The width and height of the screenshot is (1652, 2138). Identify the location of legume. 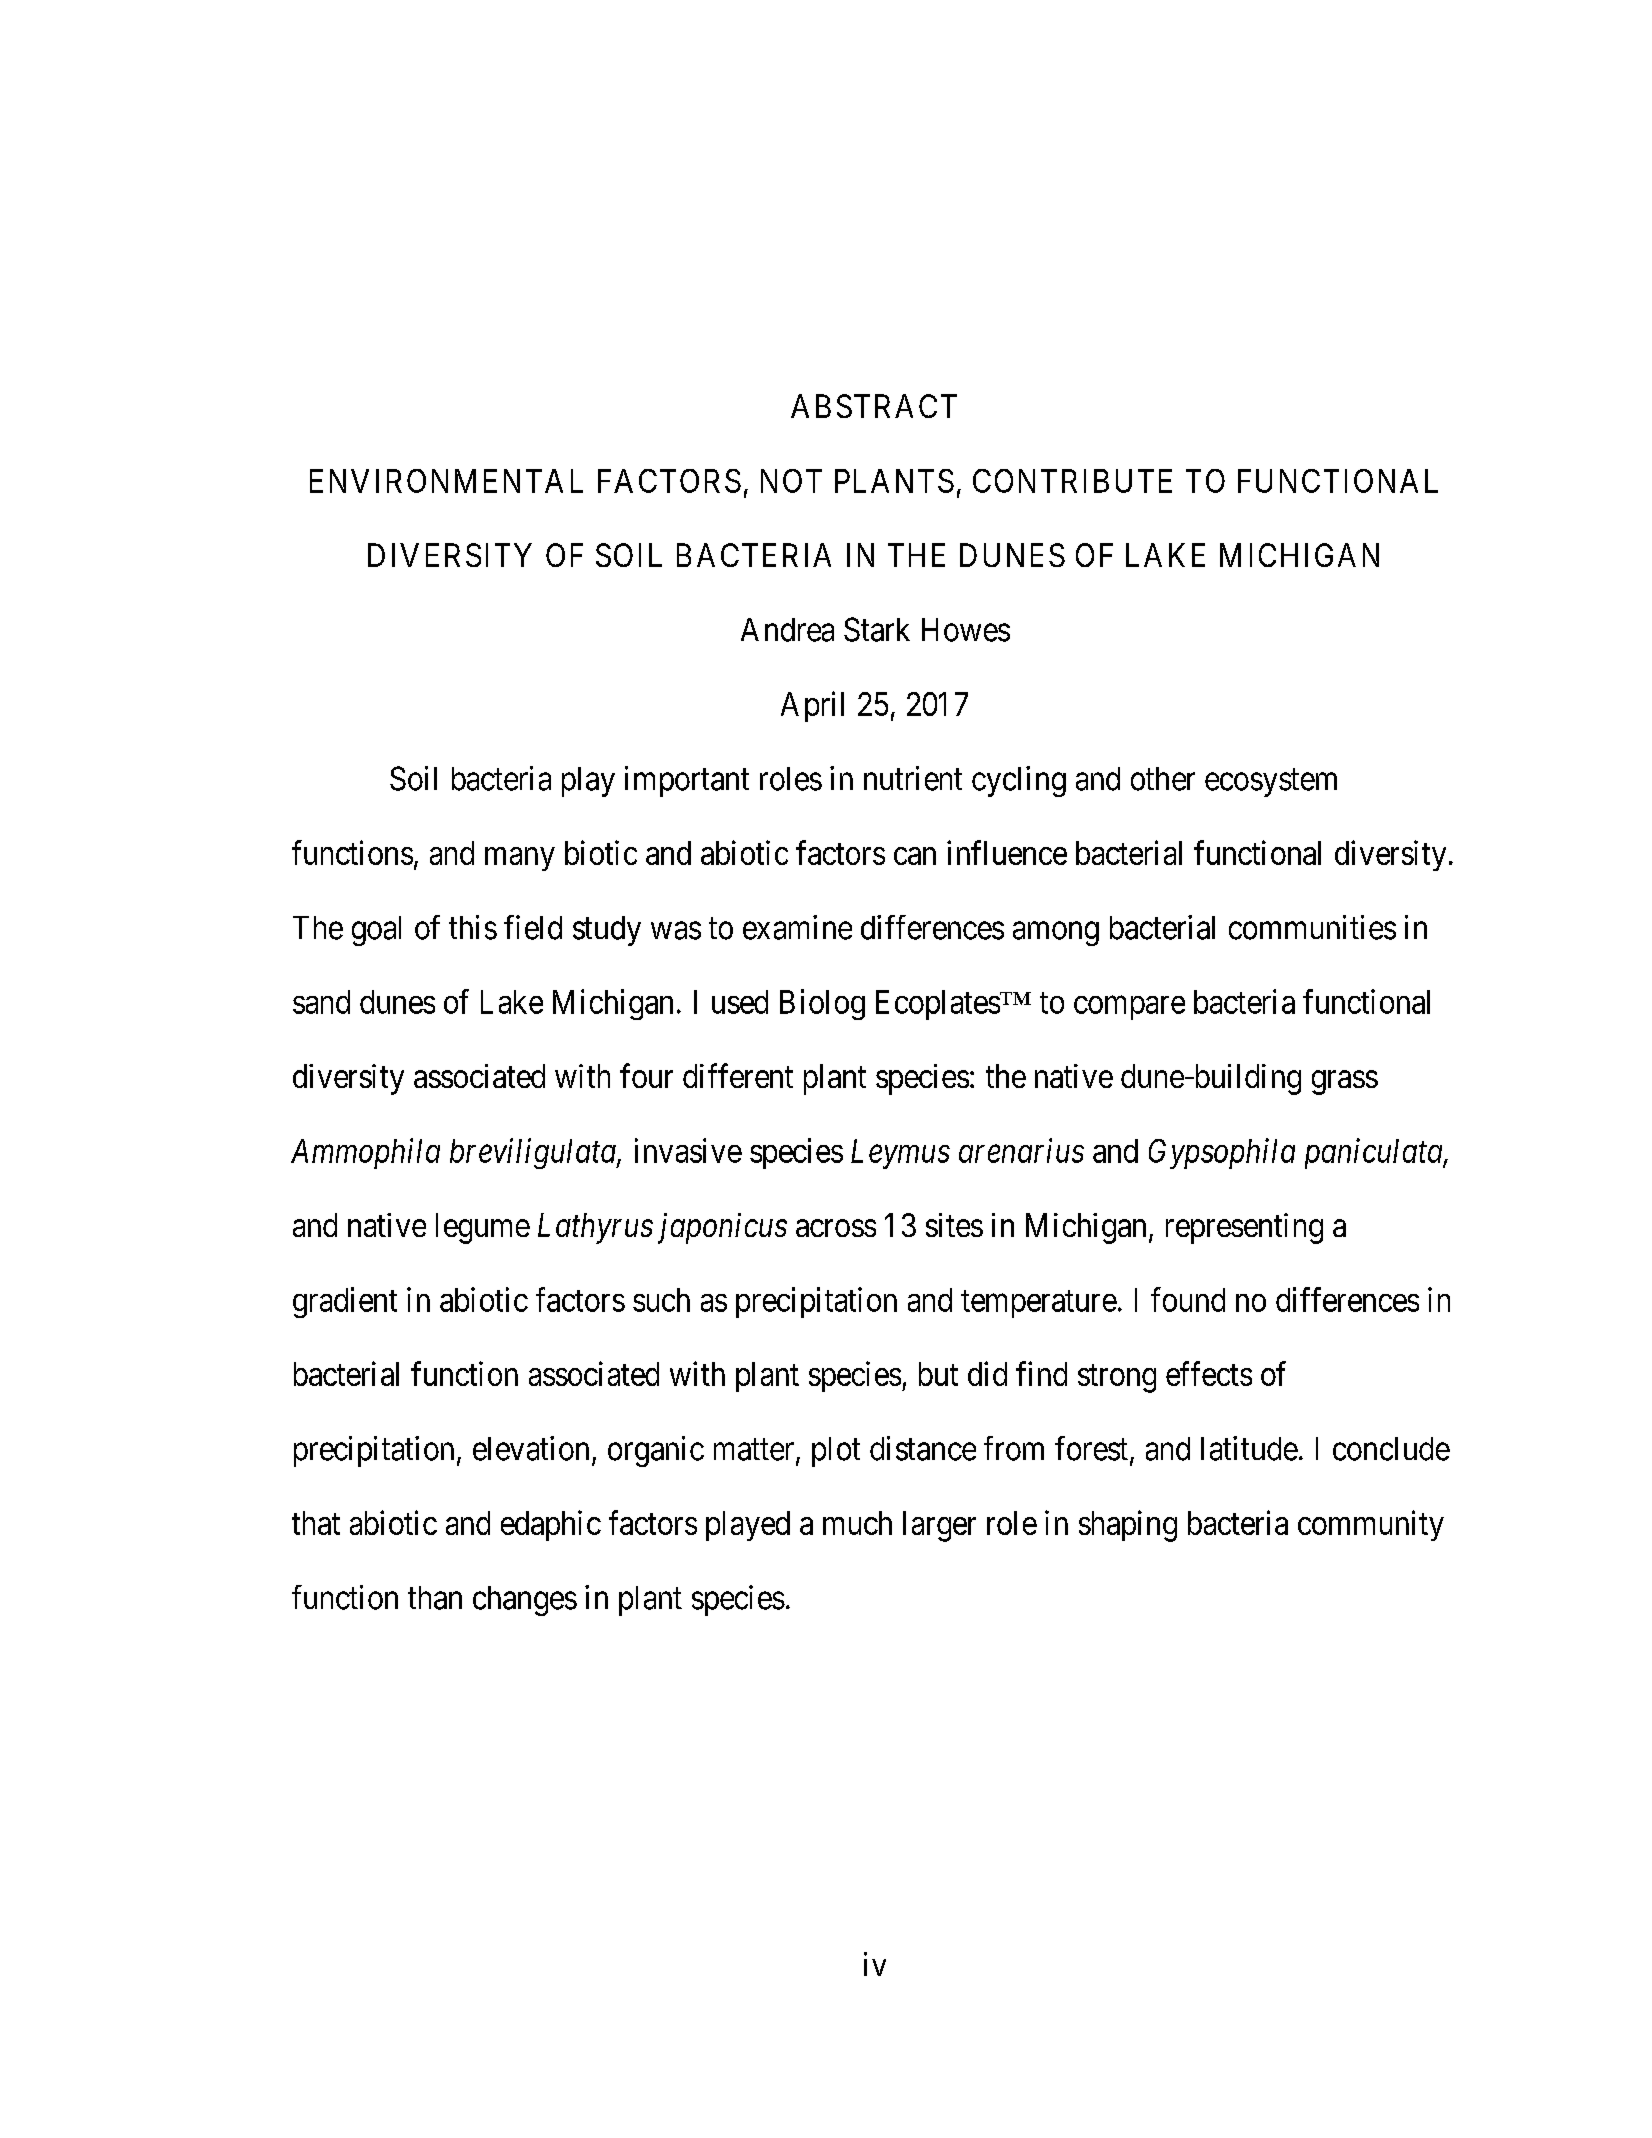
(483, 1228).
